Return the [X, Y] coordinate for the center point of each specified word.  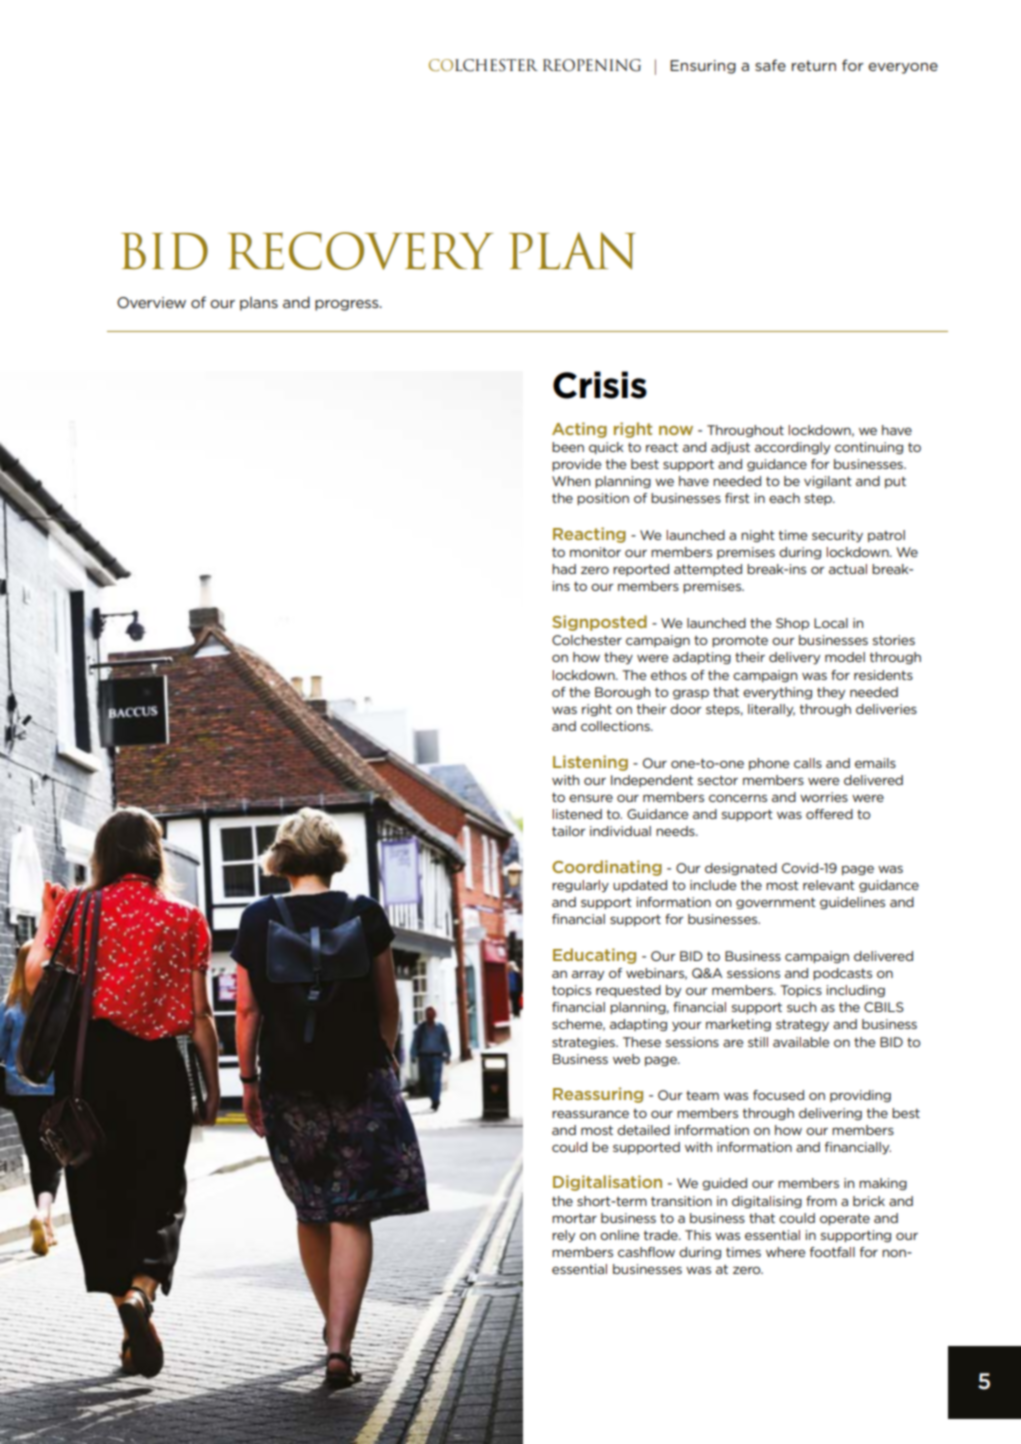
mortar [574, 1218]
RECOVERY [361, 251]
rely [563, 1236]
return [814, 65]
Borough [622, 693]
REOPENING [592, 65]
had [564, 569]
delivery [794, 658]
